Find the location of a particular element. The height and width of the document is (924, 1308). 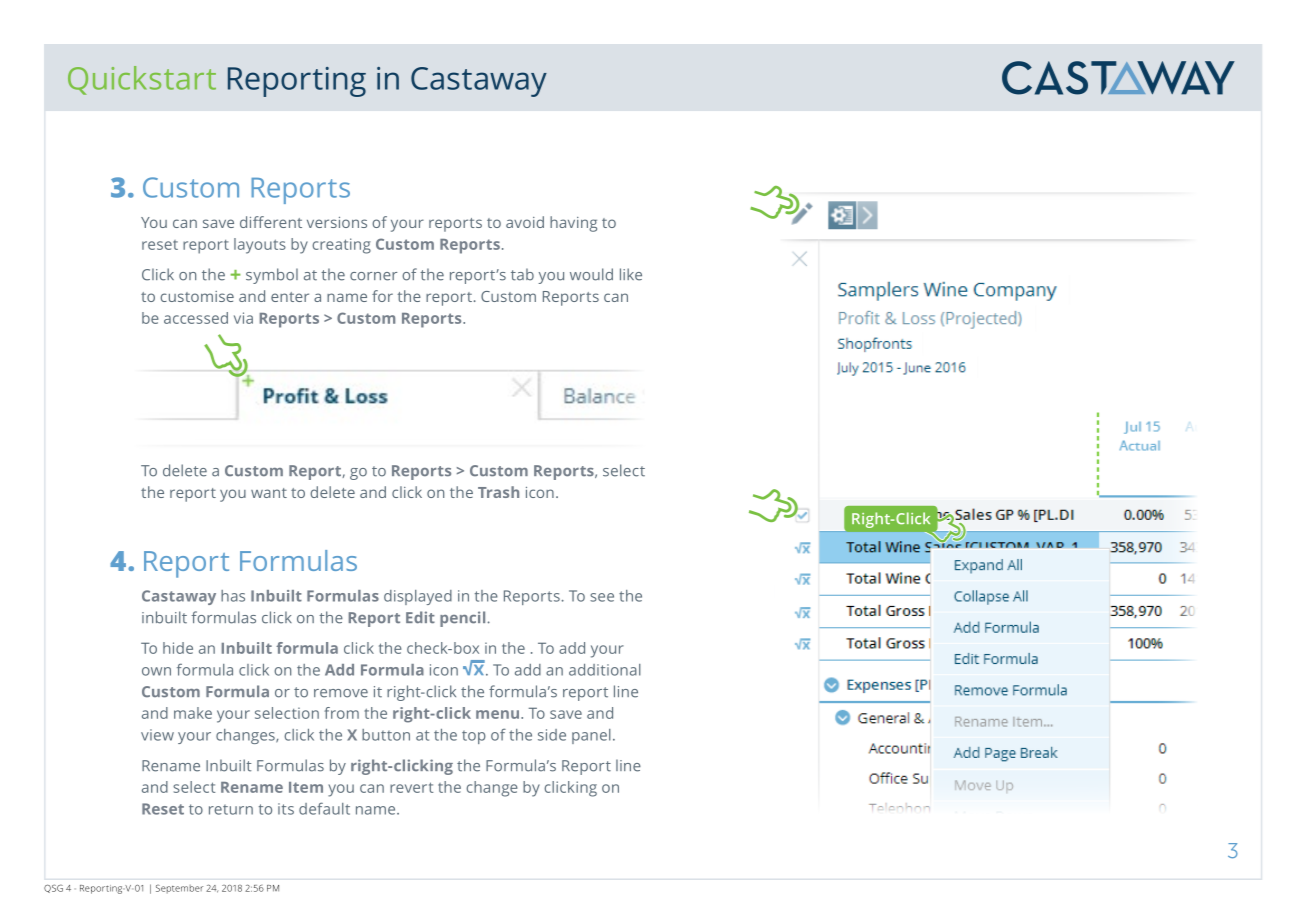

Quickstart is located at coordinates (142, 80).
